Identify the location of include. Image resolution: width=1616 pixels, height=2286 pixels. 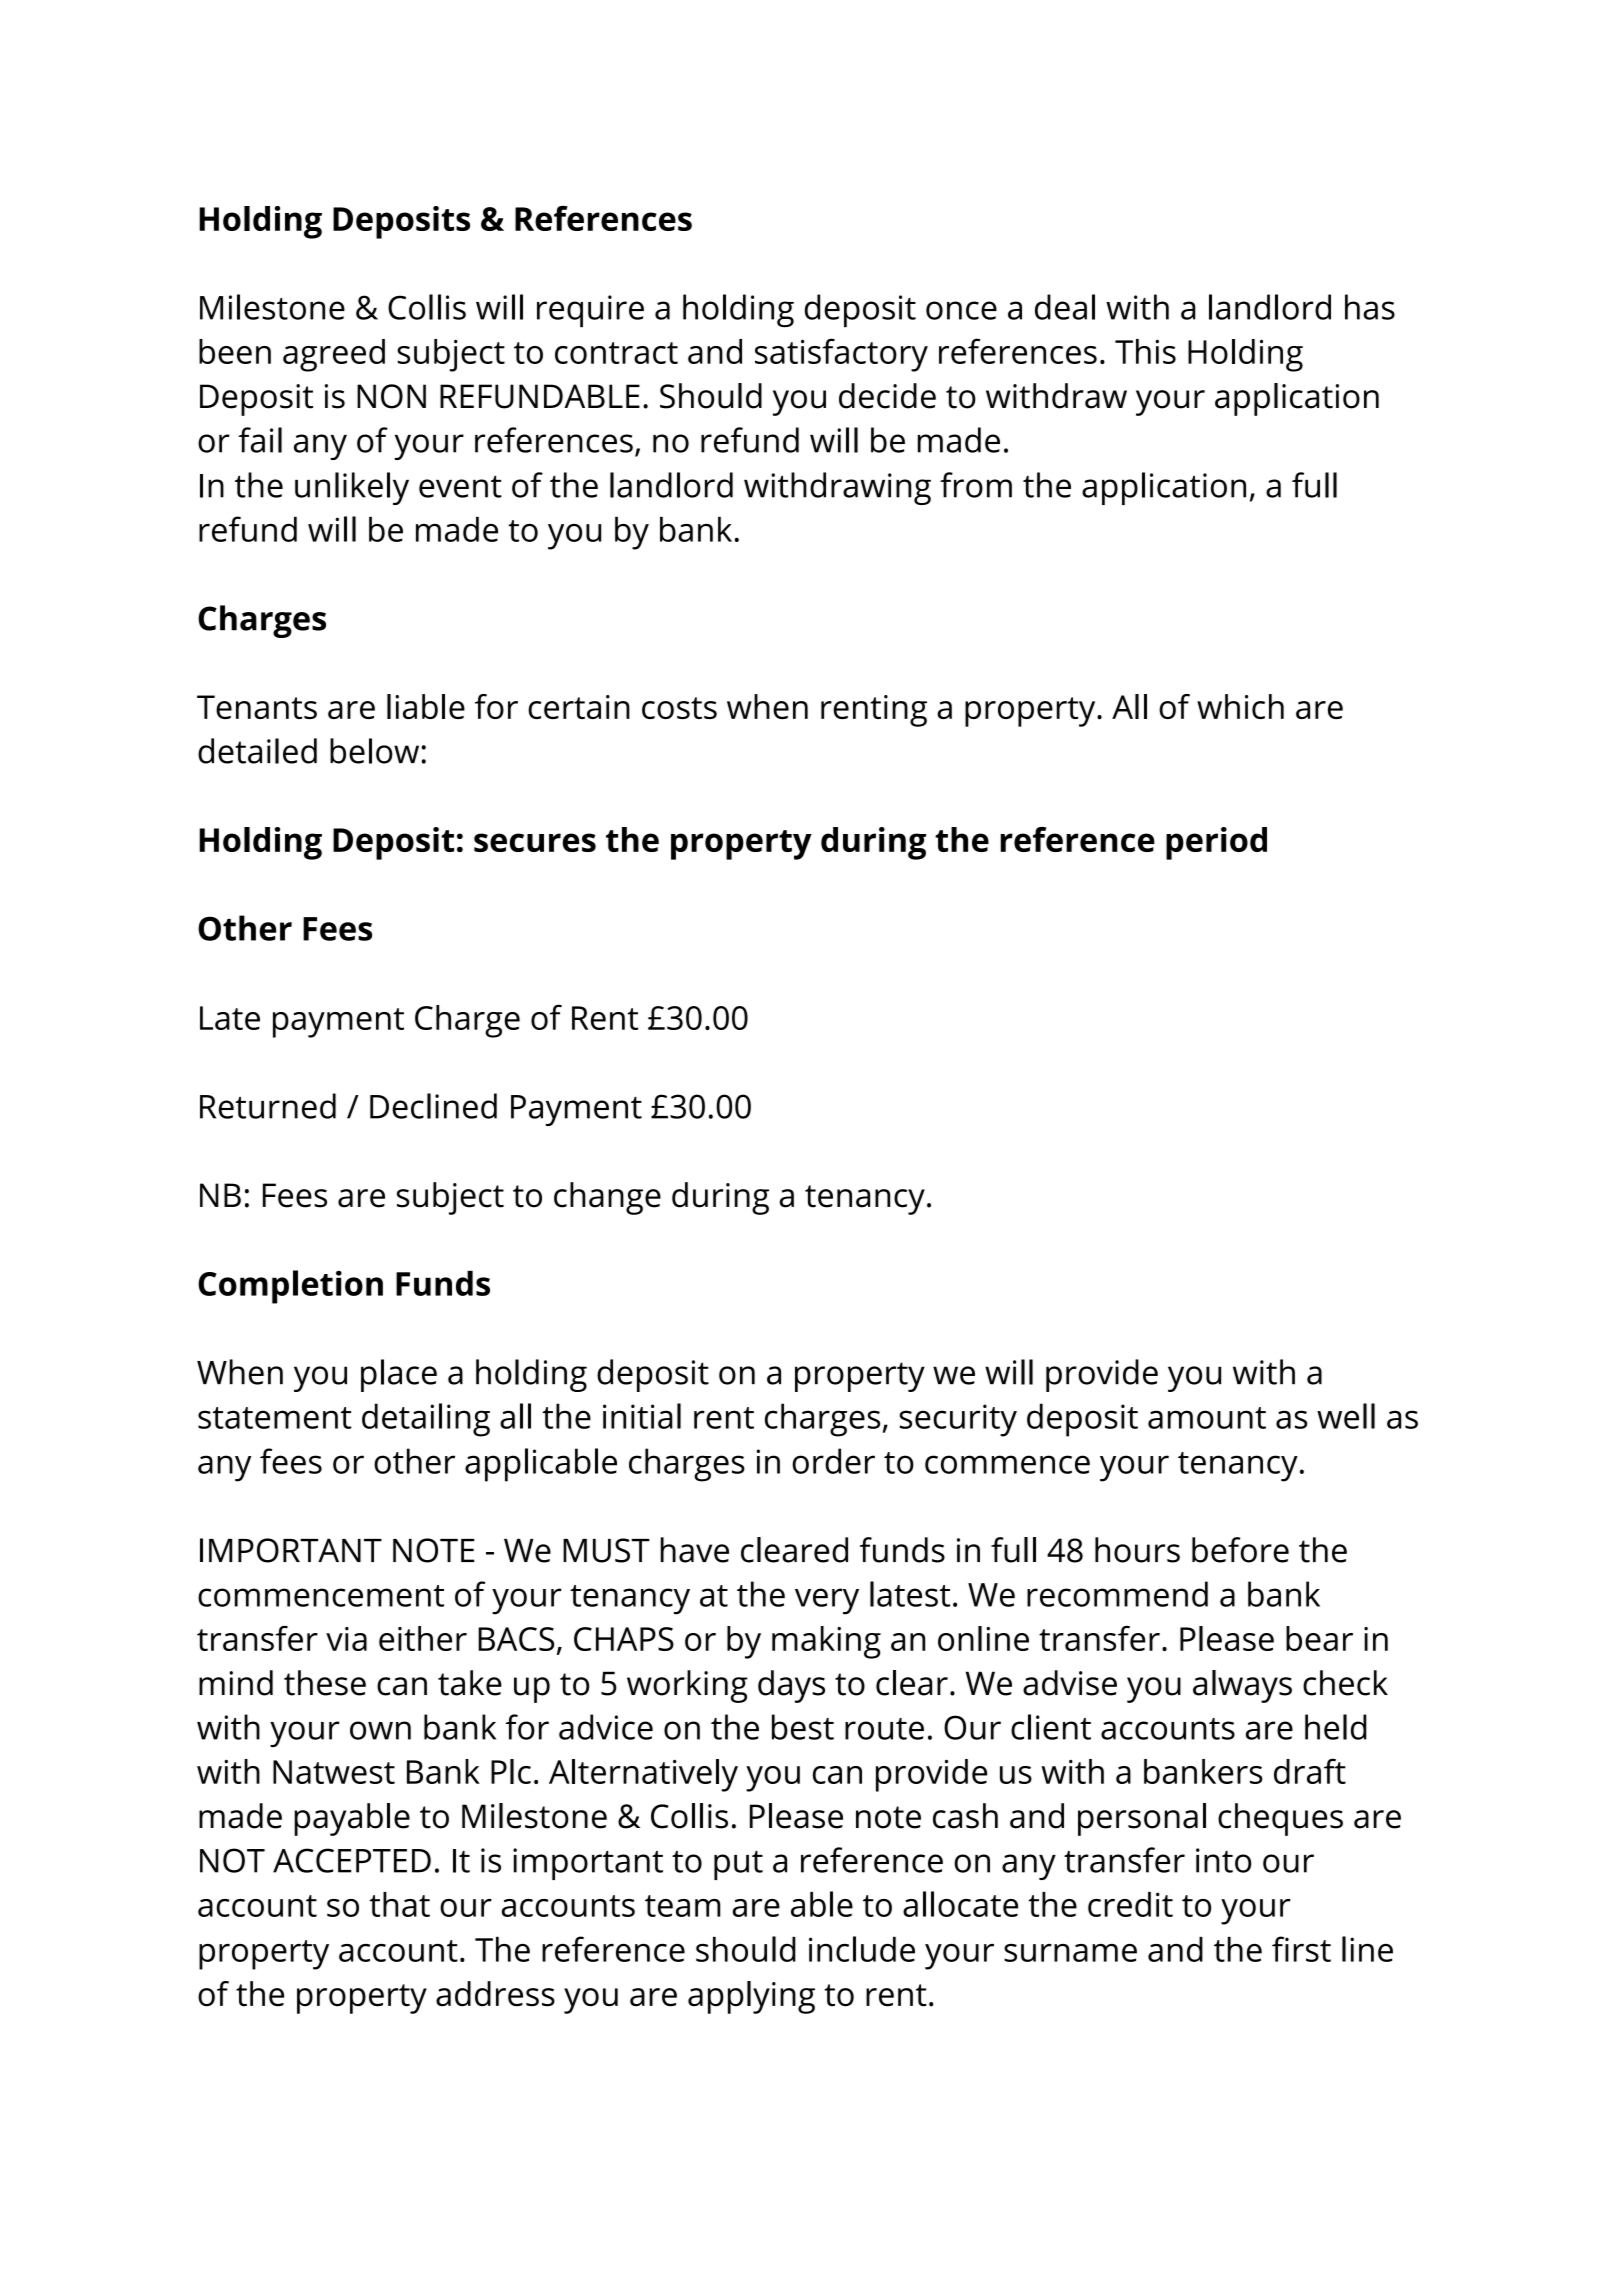
(862, 1949).
